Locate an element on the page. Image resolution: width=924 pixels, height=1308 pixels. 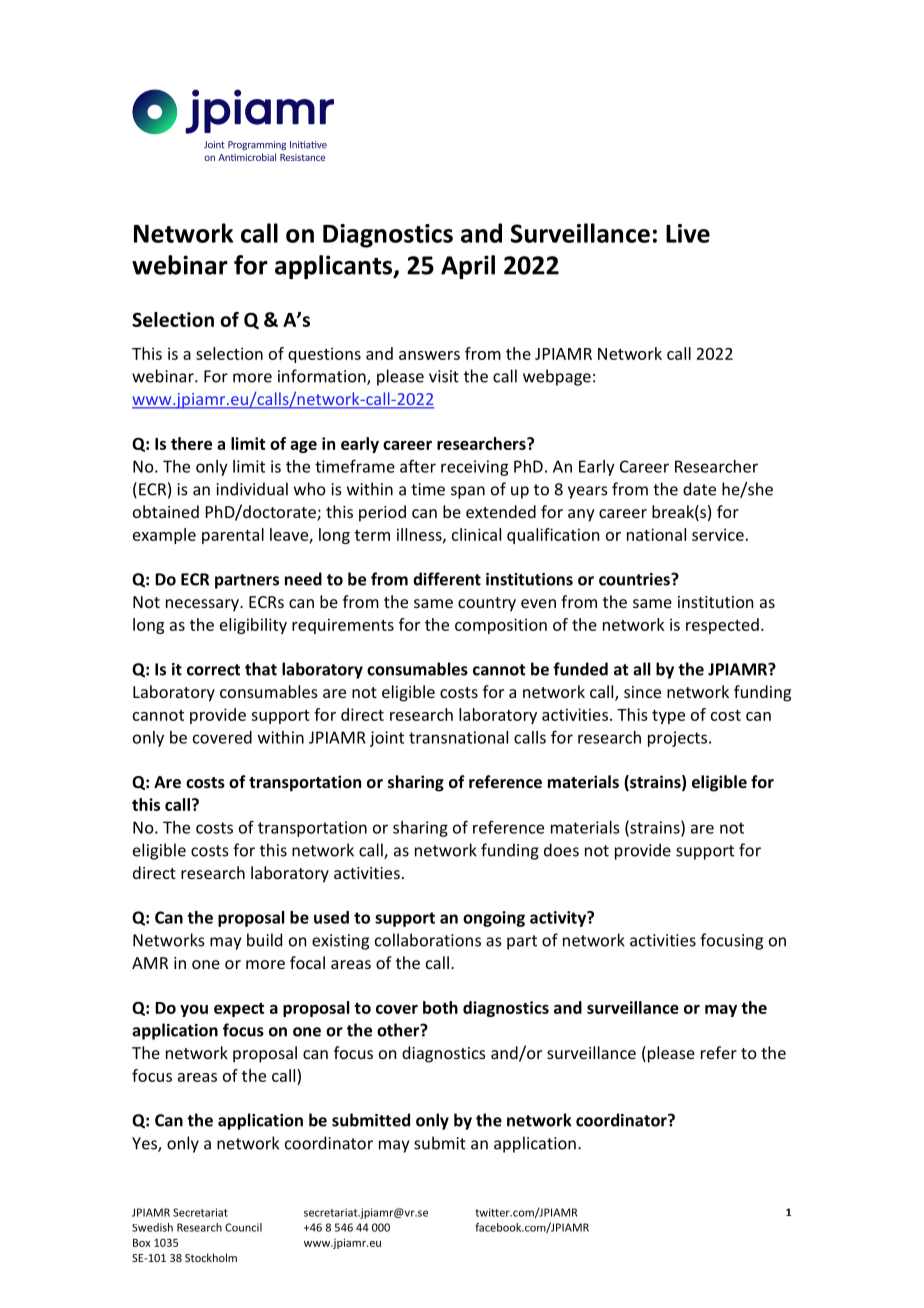
activity is located at coordinates (559, 919).
